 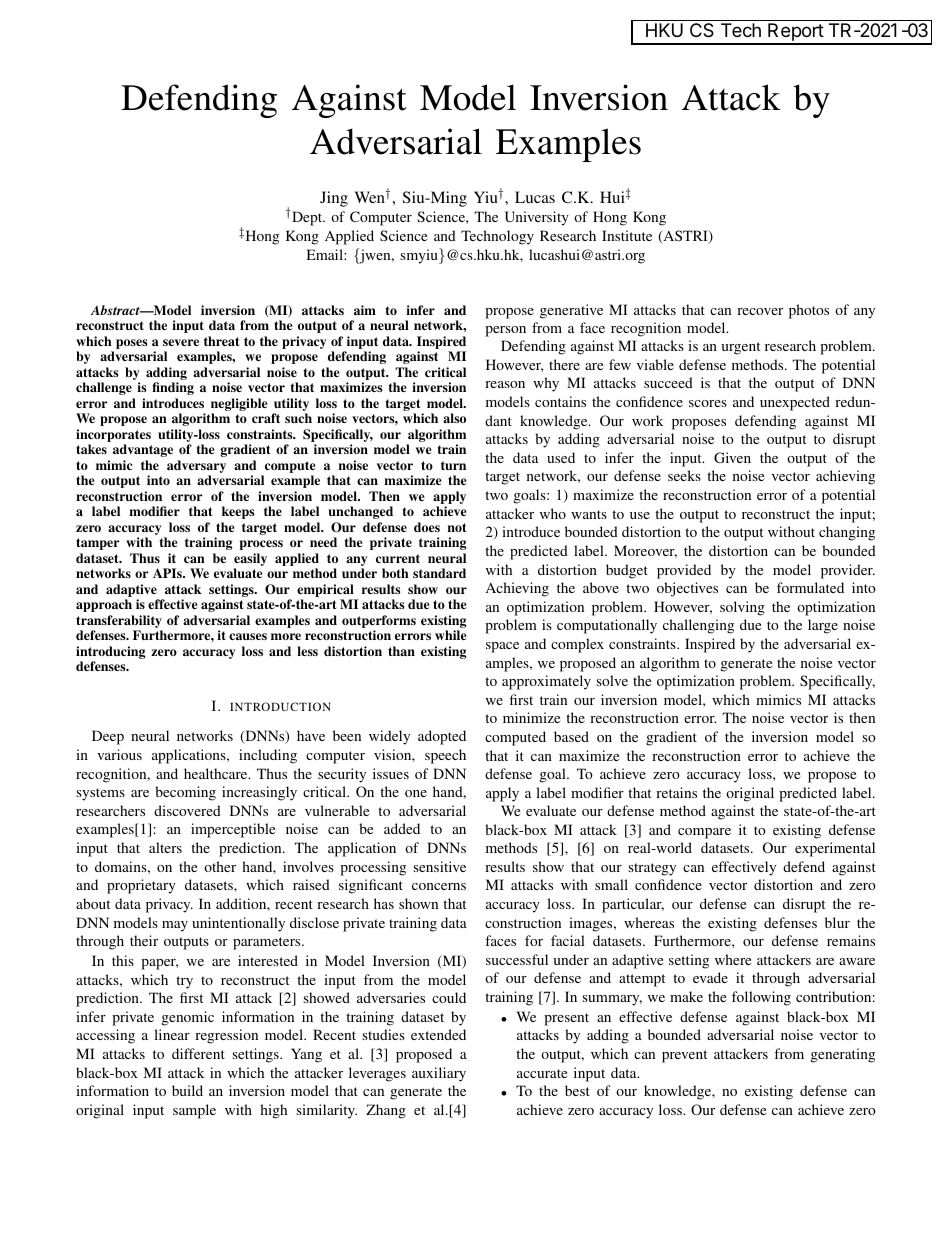 What do you see at coordinates (843, 1055) in the screenshot?
I see `generating` at bounding box center [843, 1055].
